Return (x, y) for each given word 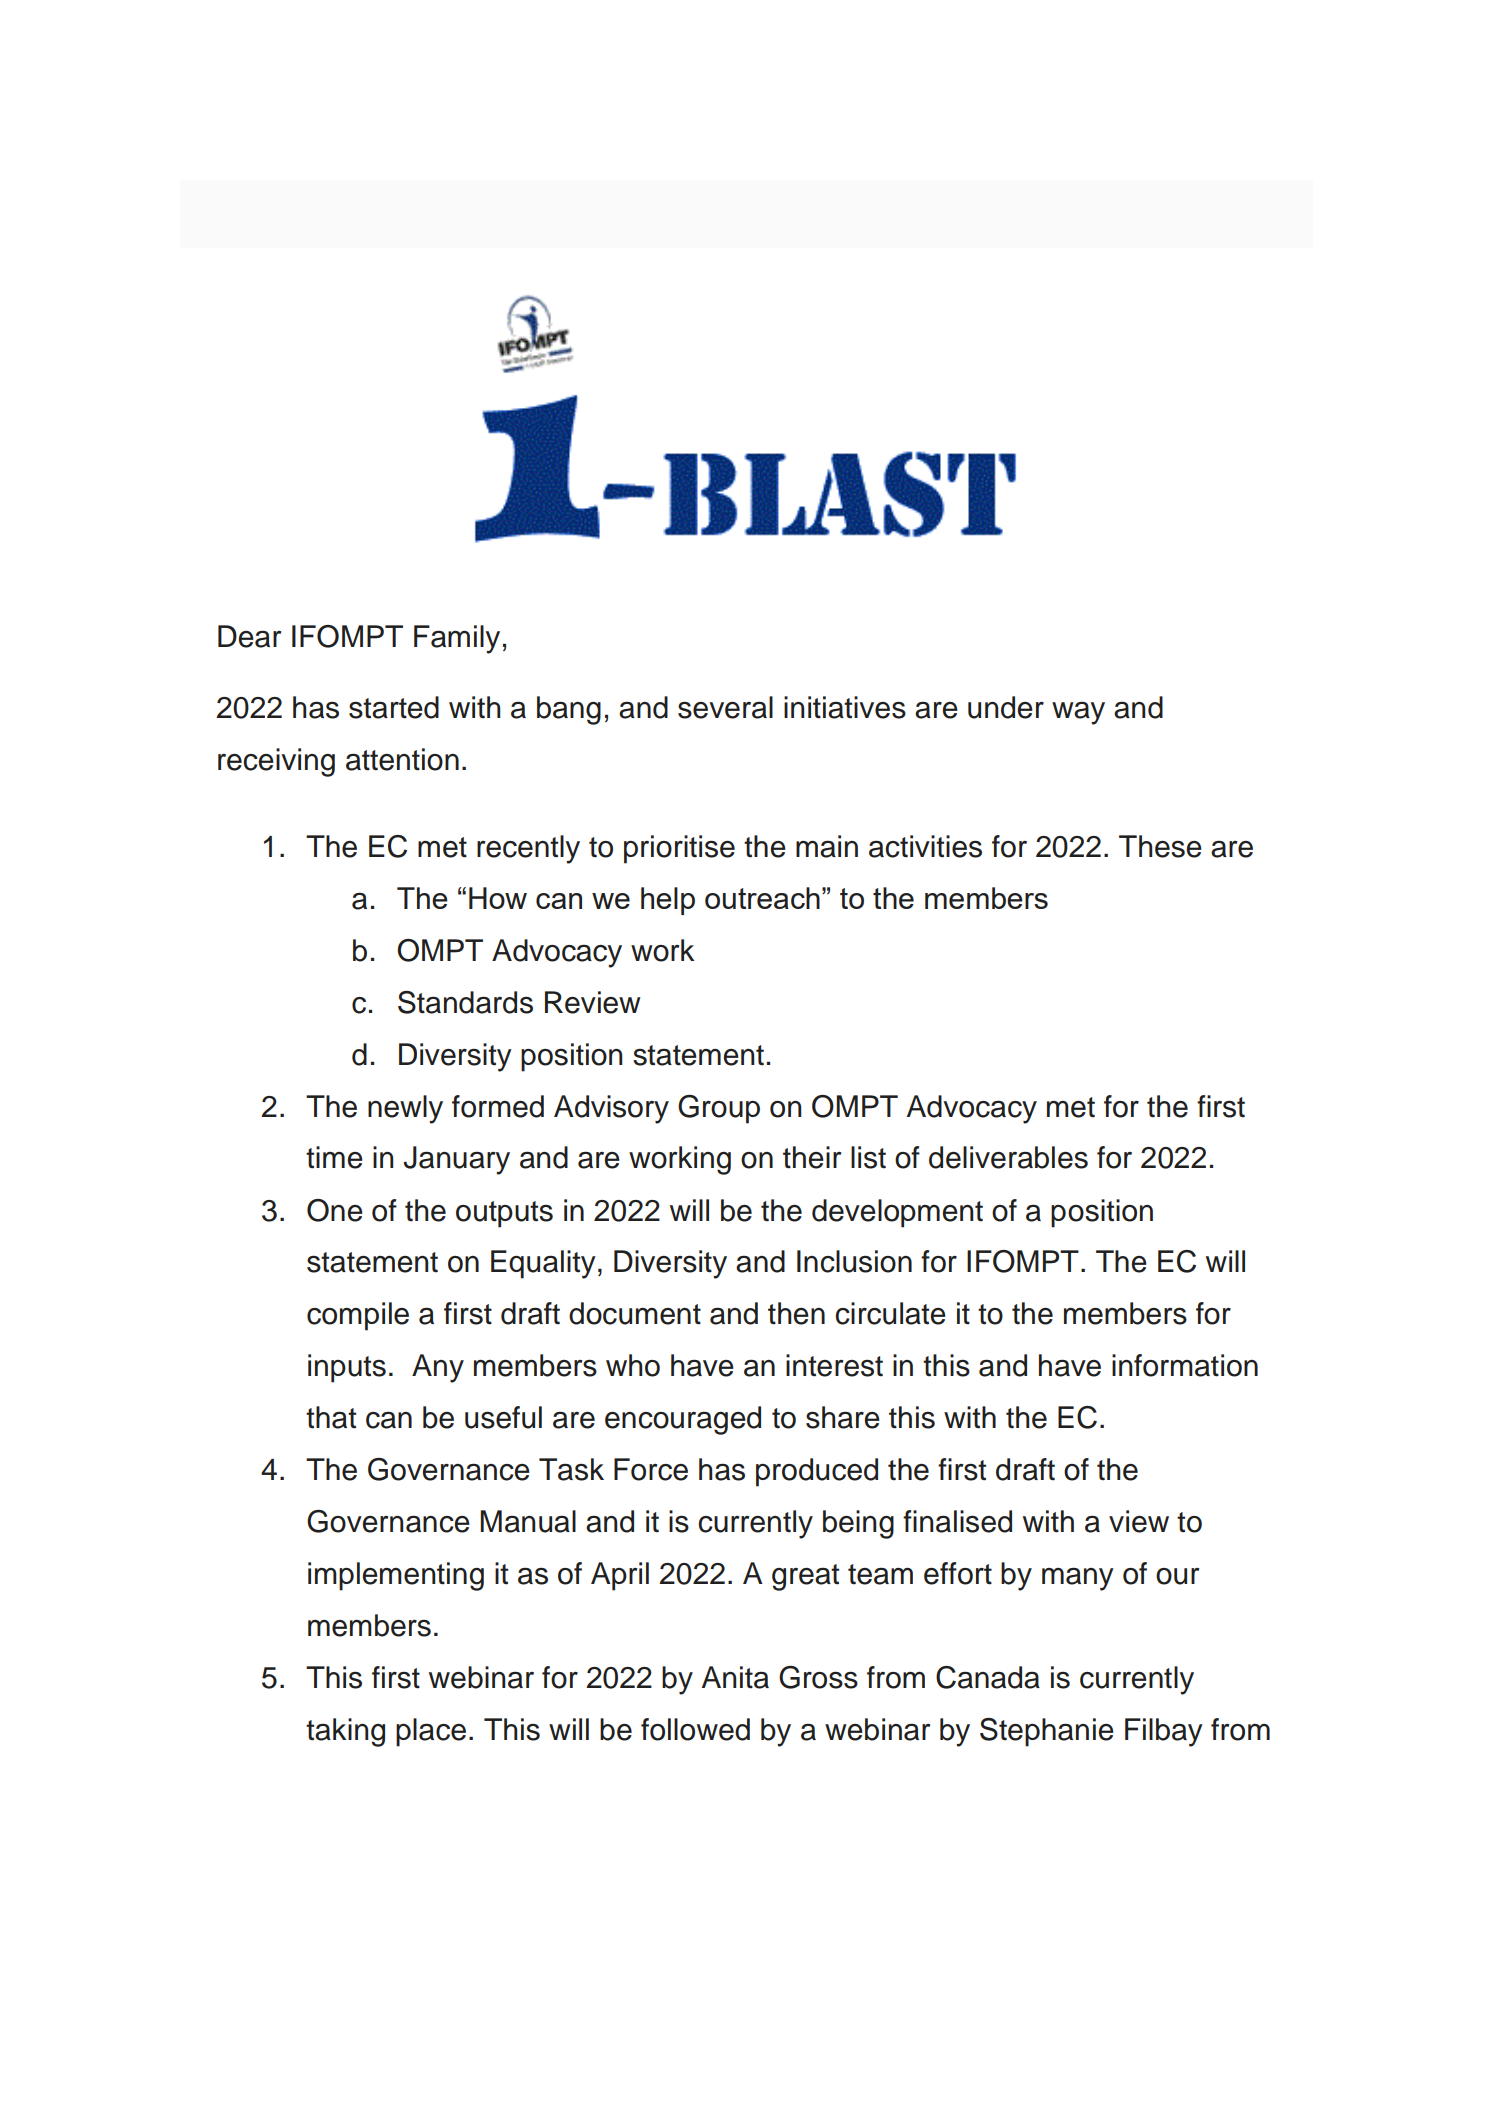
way (1078, 713)
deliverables (1008, 1157)
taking (345, 1732)
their (812, 1157)
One (335, 1210)
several (725, 707)
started (394, 707)
